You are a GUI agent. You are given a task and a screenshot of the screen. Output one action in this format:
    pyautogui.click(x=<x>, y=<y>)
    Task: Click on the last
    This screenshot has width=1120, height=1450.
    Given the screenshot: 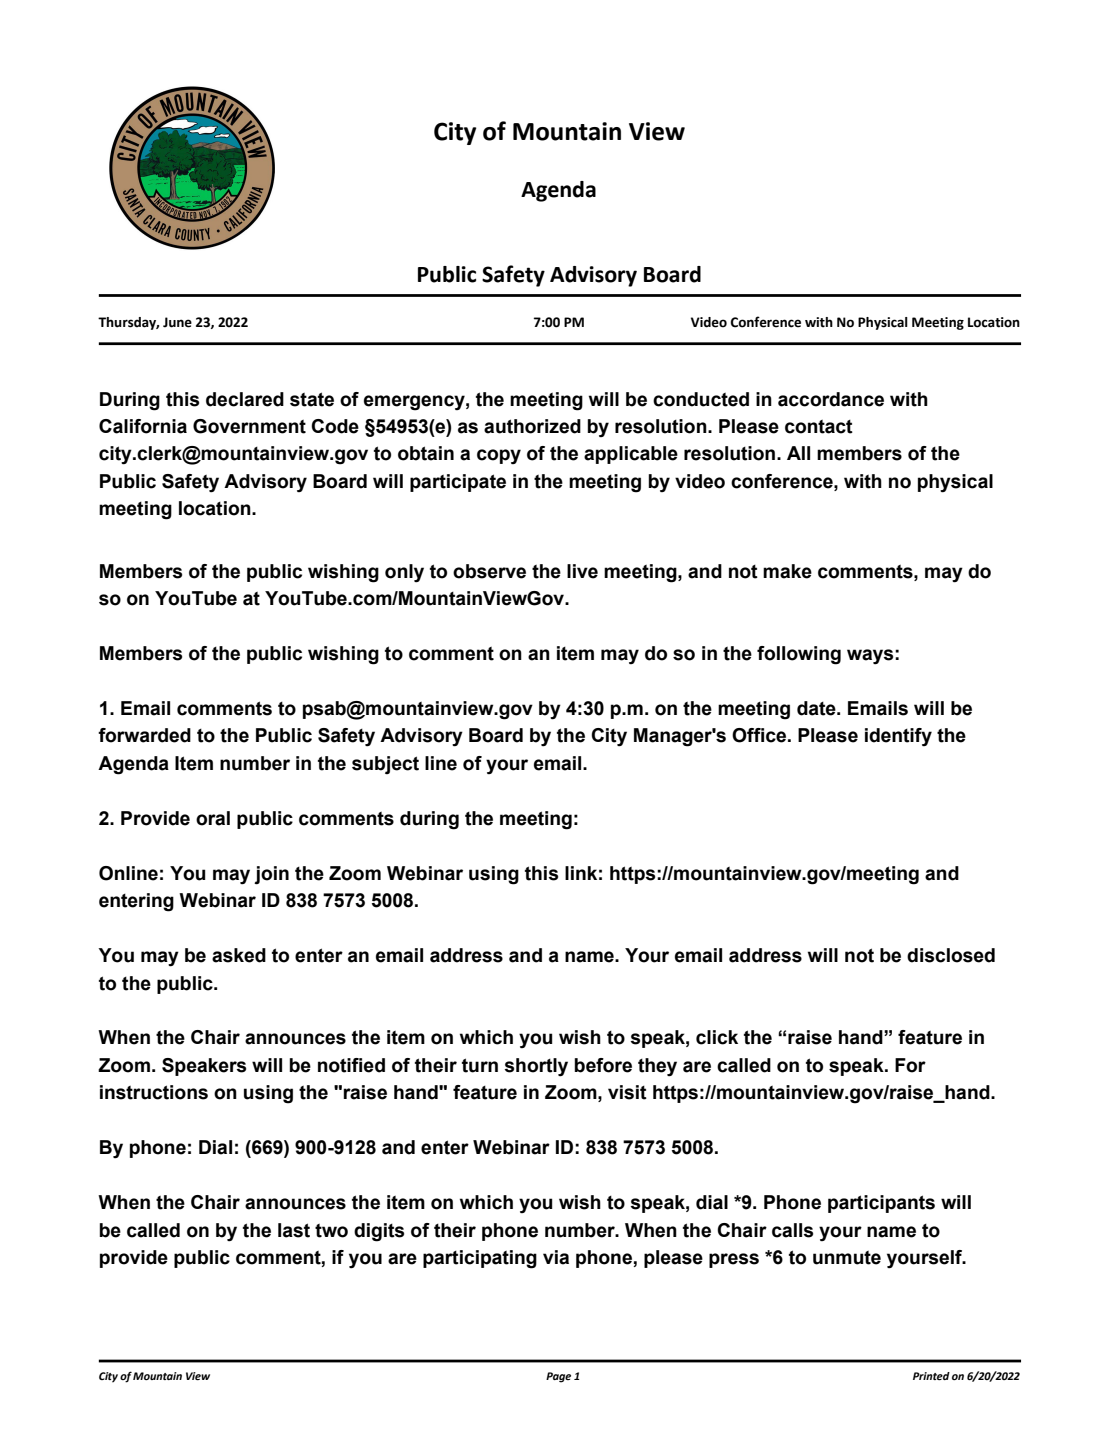 What is the action you would take?
    pyautogui.click(x=294, y=1230)
